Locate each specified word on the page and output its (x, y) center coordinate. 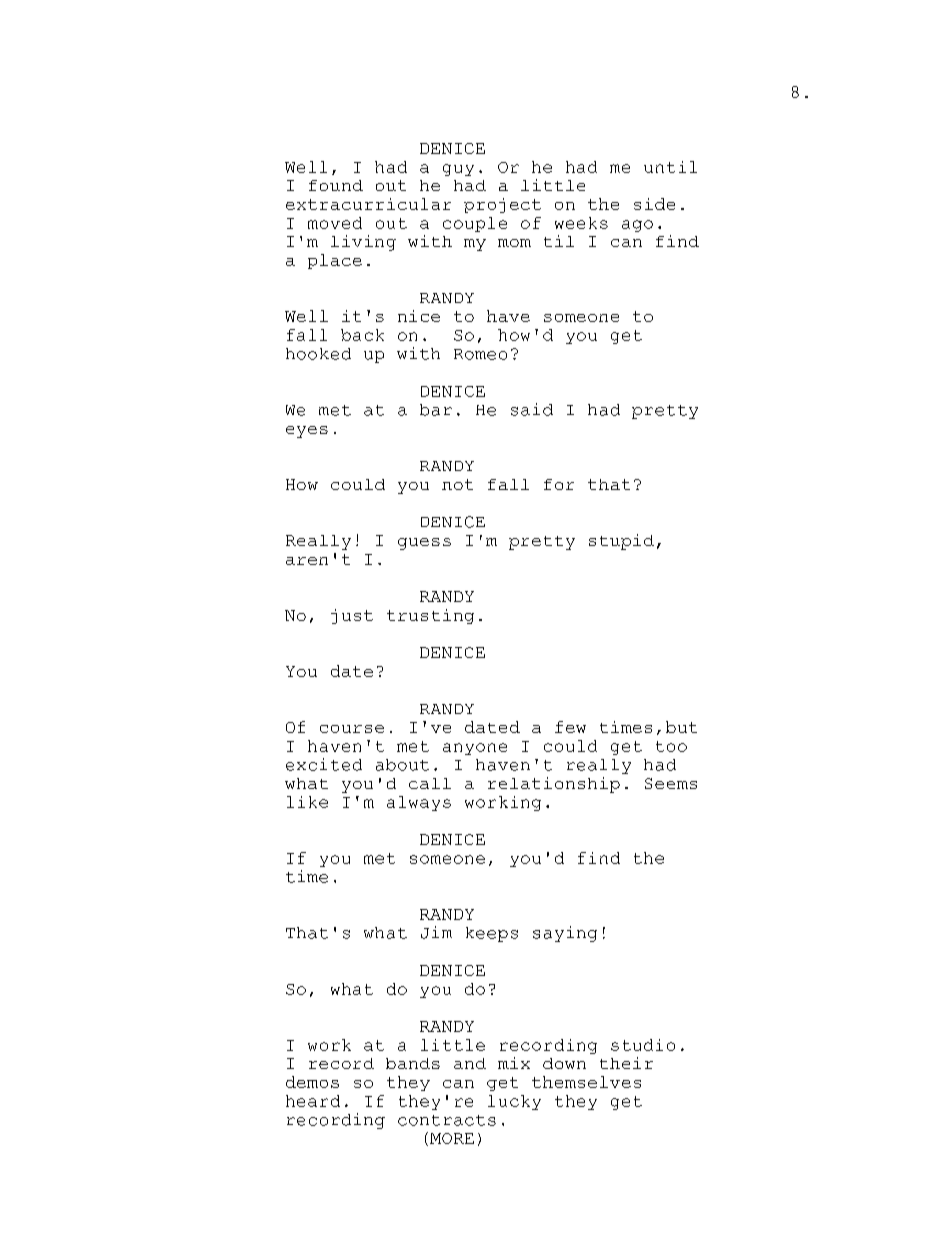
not (457, 484)
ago (637, 226)
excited (324, 764)
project (502, 205)
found (336, 185)
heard (313, 1101)
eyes (307, 432)
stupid (621, 542)
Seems (671, 783)
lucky (514, 1102)
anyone (475, 749)
